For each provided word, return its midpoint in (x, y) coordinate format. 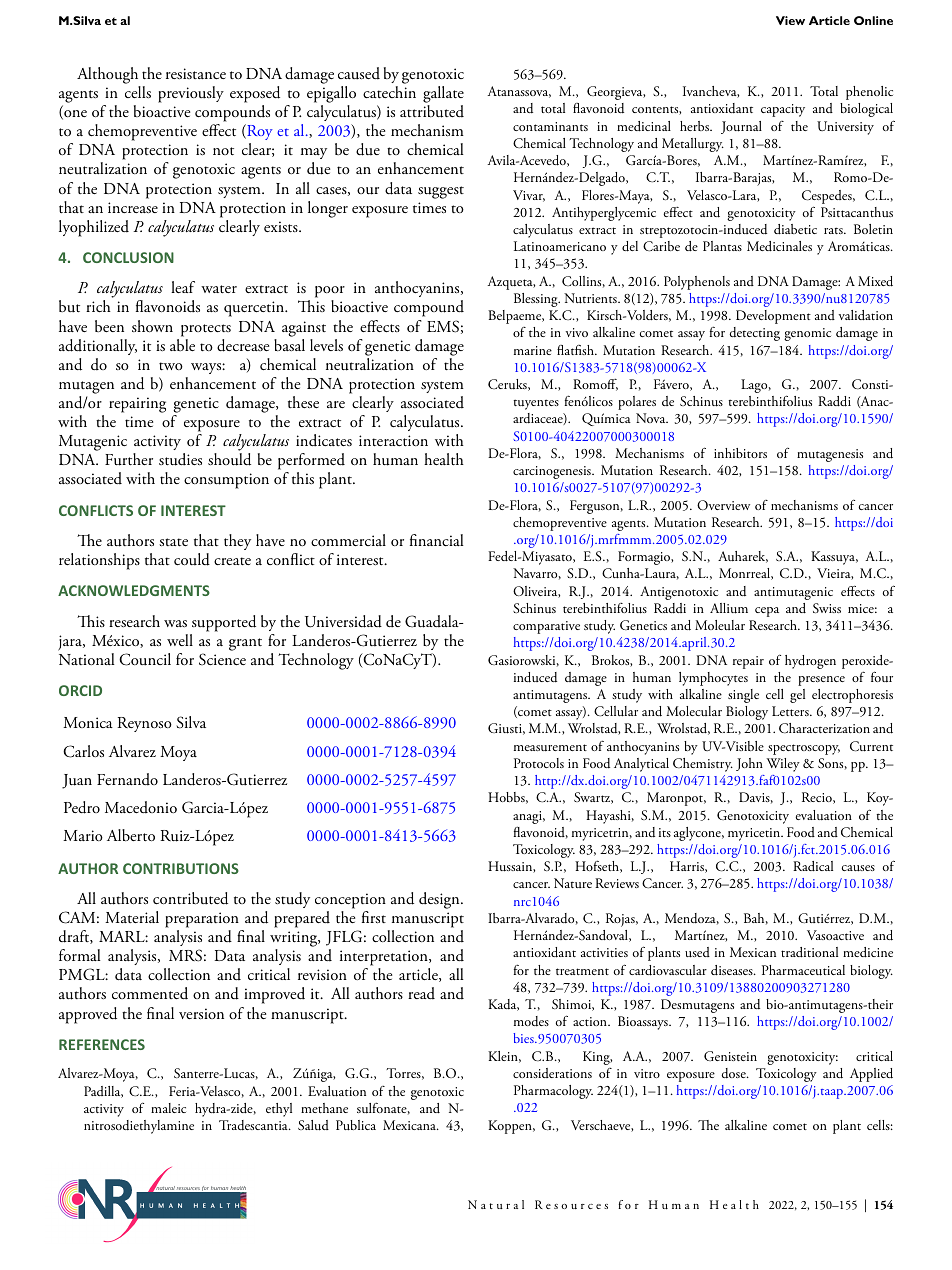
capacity (783, 110)
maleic (168, 1108)
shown (152, 326)
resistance (196, 73)
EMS (443, 326)
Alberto (131, 835)
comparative (546, 627)
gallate (443, 96)
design (440, 900)
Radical (813, 866)
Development (773, 317)
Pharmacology (553, 1092)
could (192, 559)
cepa (767, 612)
